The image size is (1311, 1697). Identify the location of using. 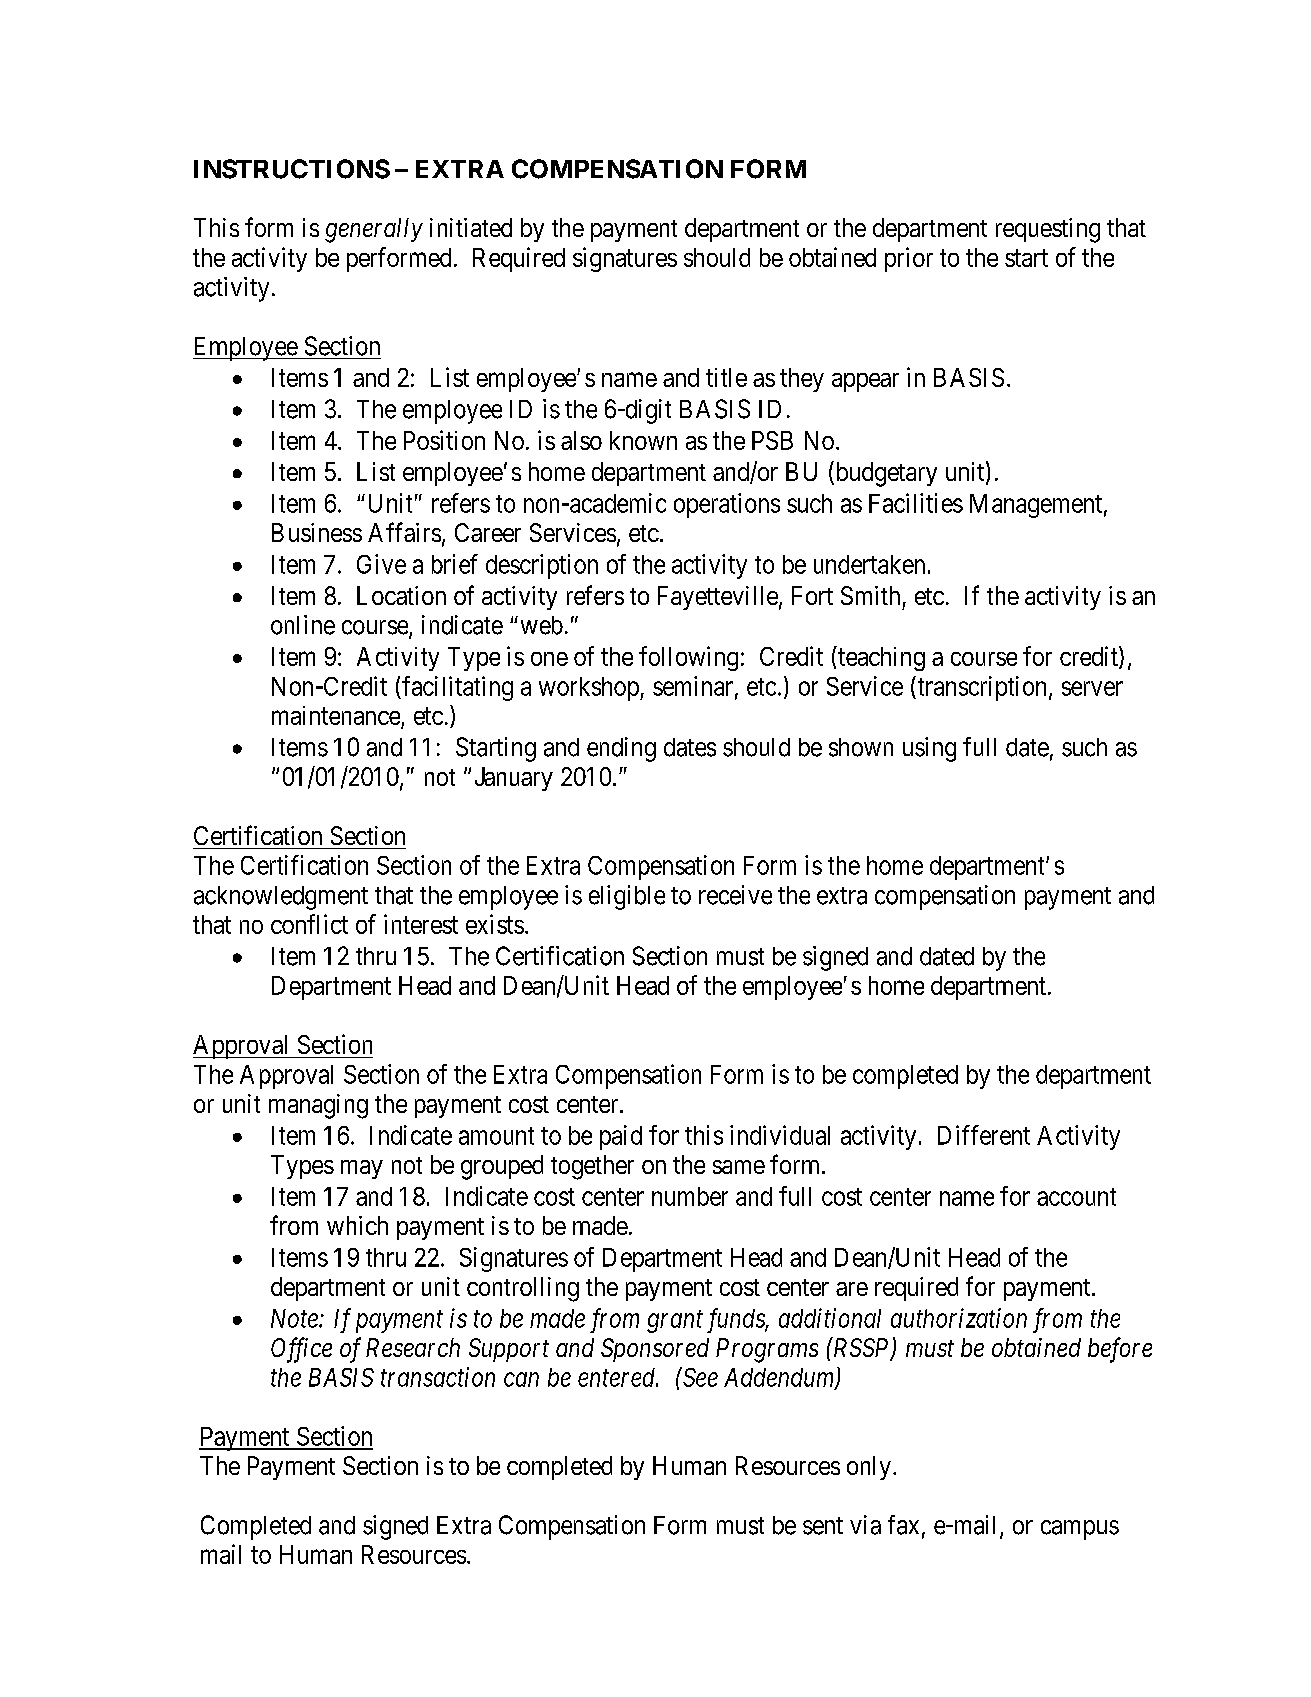
(929, 749).
